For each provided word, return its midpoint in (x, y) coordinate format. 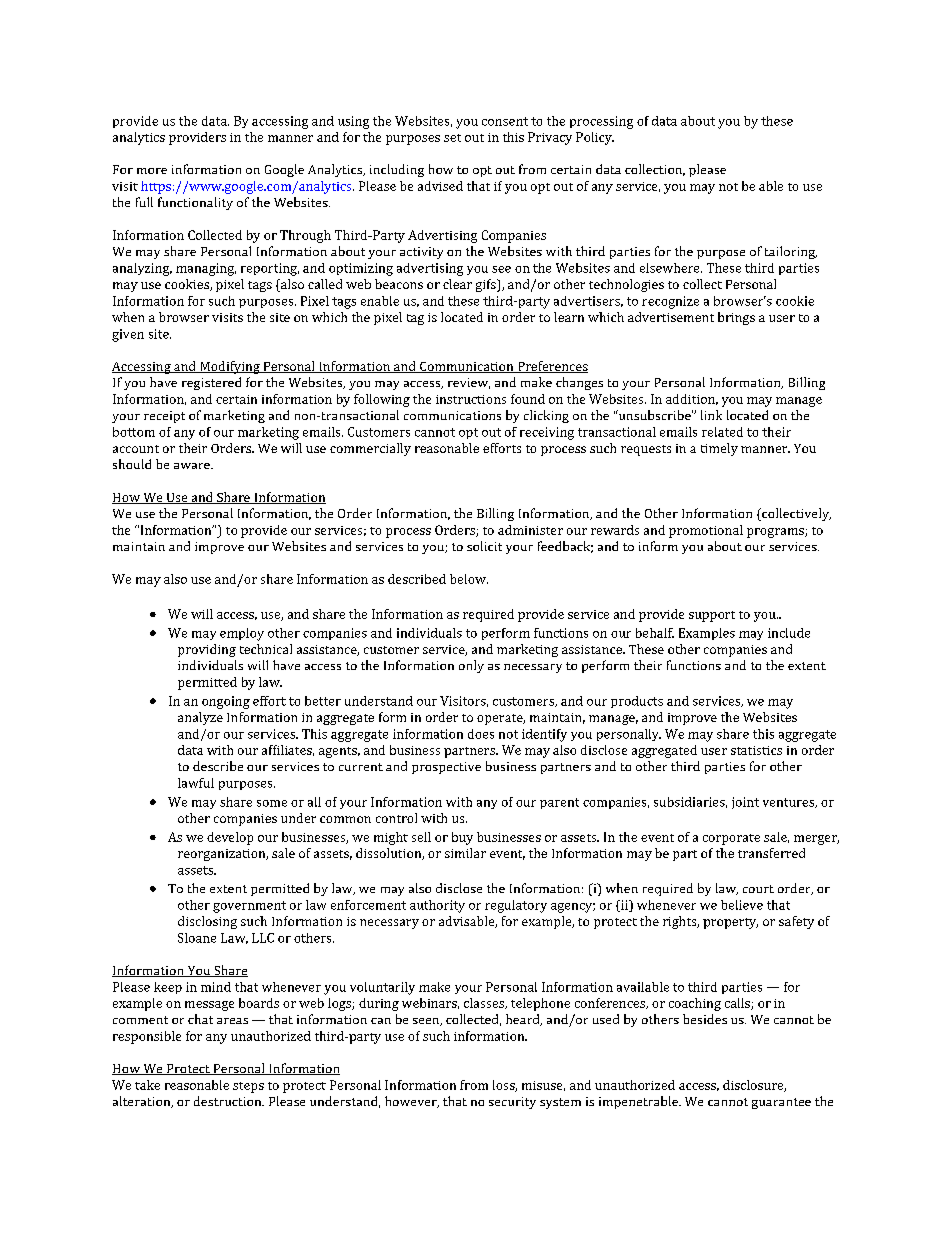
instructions (471, 399)
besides (705, 1019)
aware (193, 466)
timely (719, 449)
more (152, 171)
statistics (756, 750)
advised (440, 186)
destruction (229, 1101)
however (412, 1102)
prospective (446, 768)
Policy (595, 138)
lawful (196, 783)
